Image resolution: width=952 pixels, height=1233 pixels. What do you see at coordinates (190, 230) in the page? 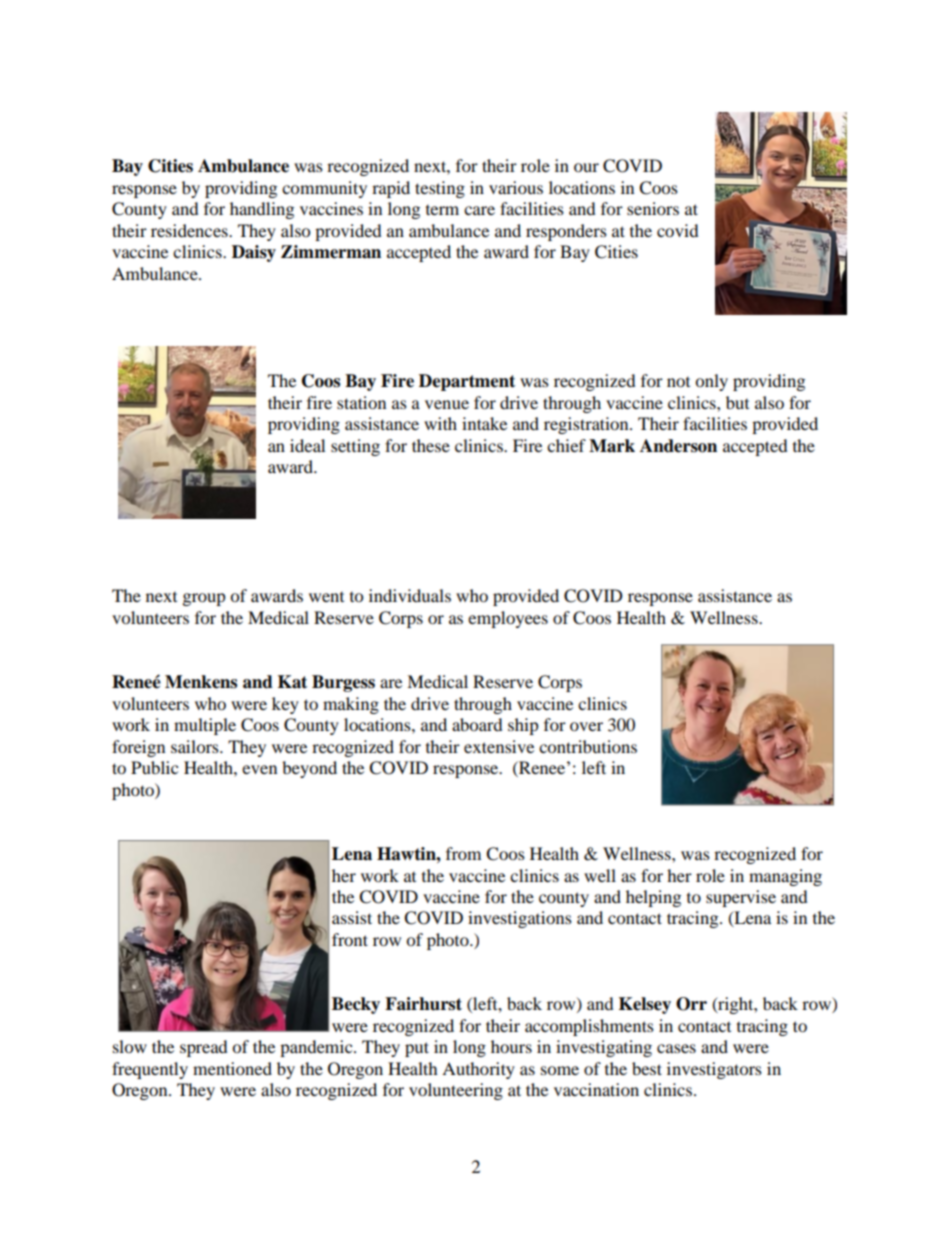
I see `residences` at bounding box center [190, 230].
